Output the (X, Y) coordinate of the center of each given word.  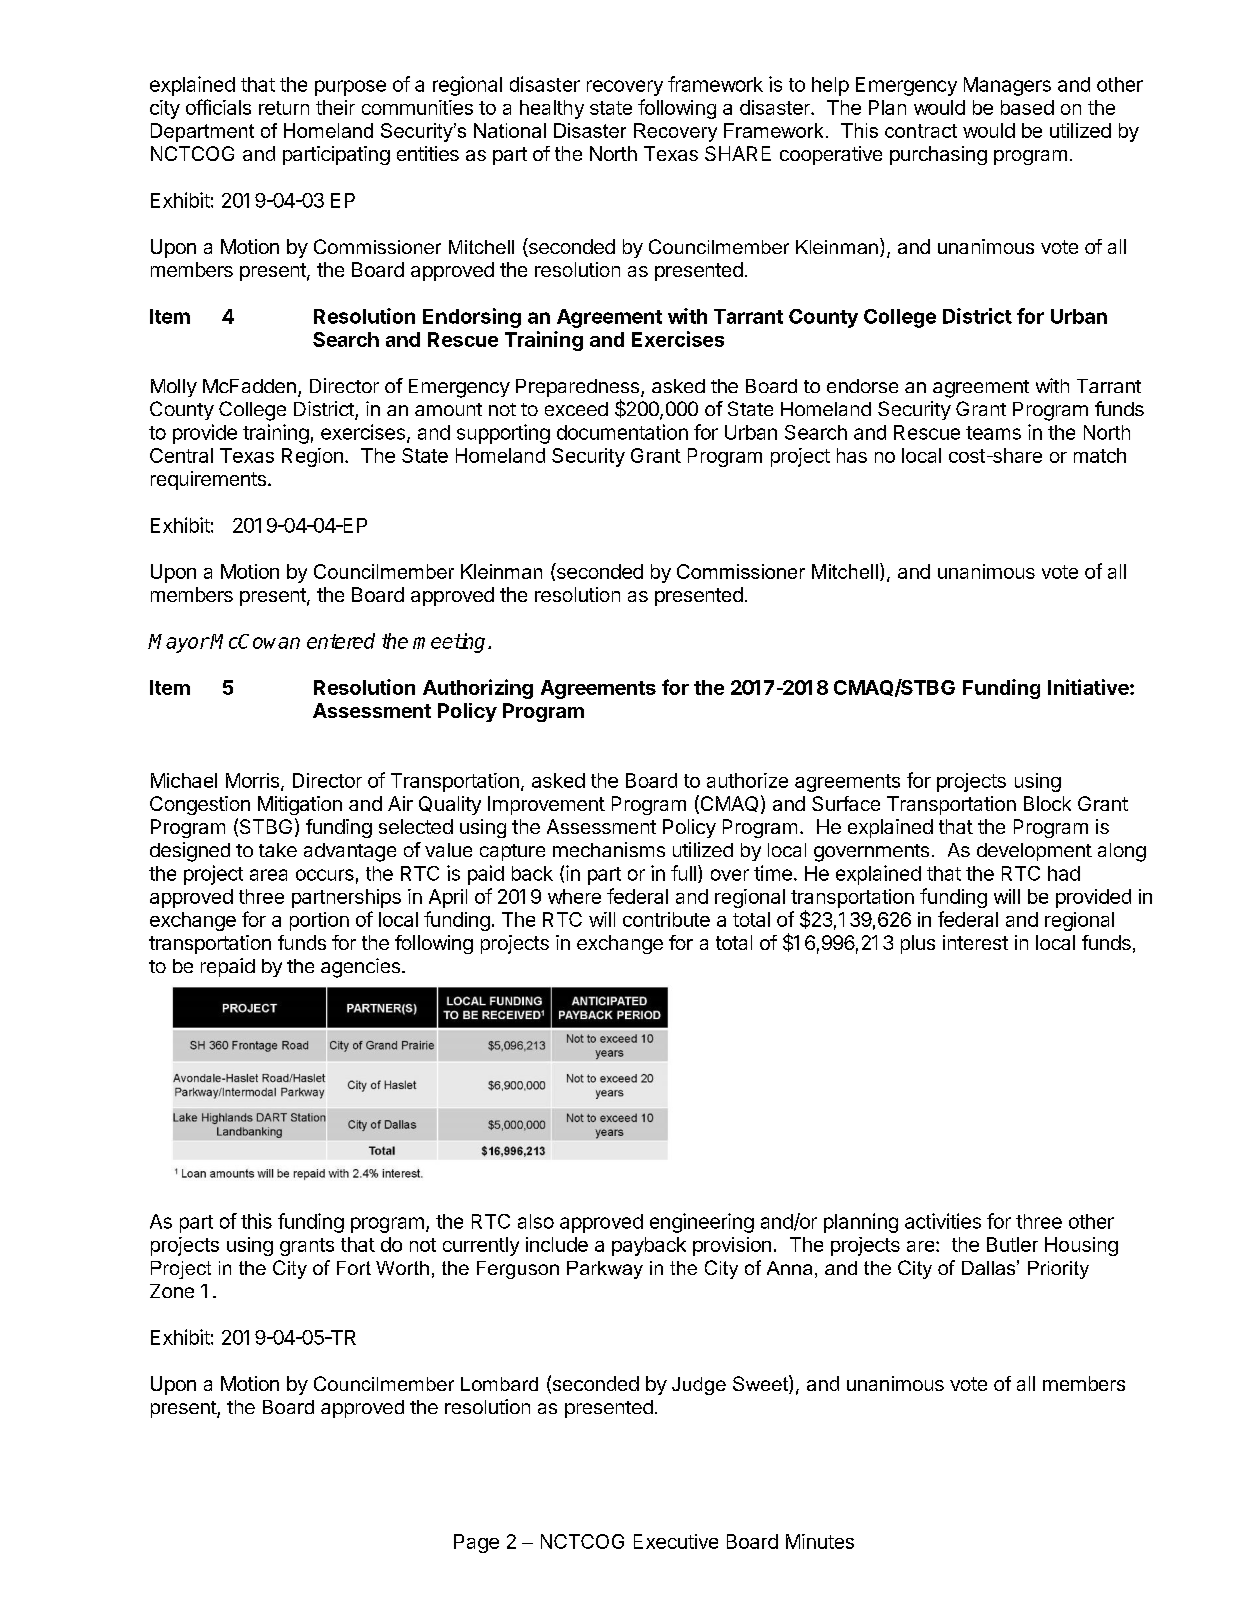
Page (476, 1543)
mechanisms (609, 849)
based (1027, 107)
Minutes (820, 1541)
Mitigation (300, 805)
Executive (676, 1541)
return (284, 108)
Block (1047, 803)
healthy (552, 109)
